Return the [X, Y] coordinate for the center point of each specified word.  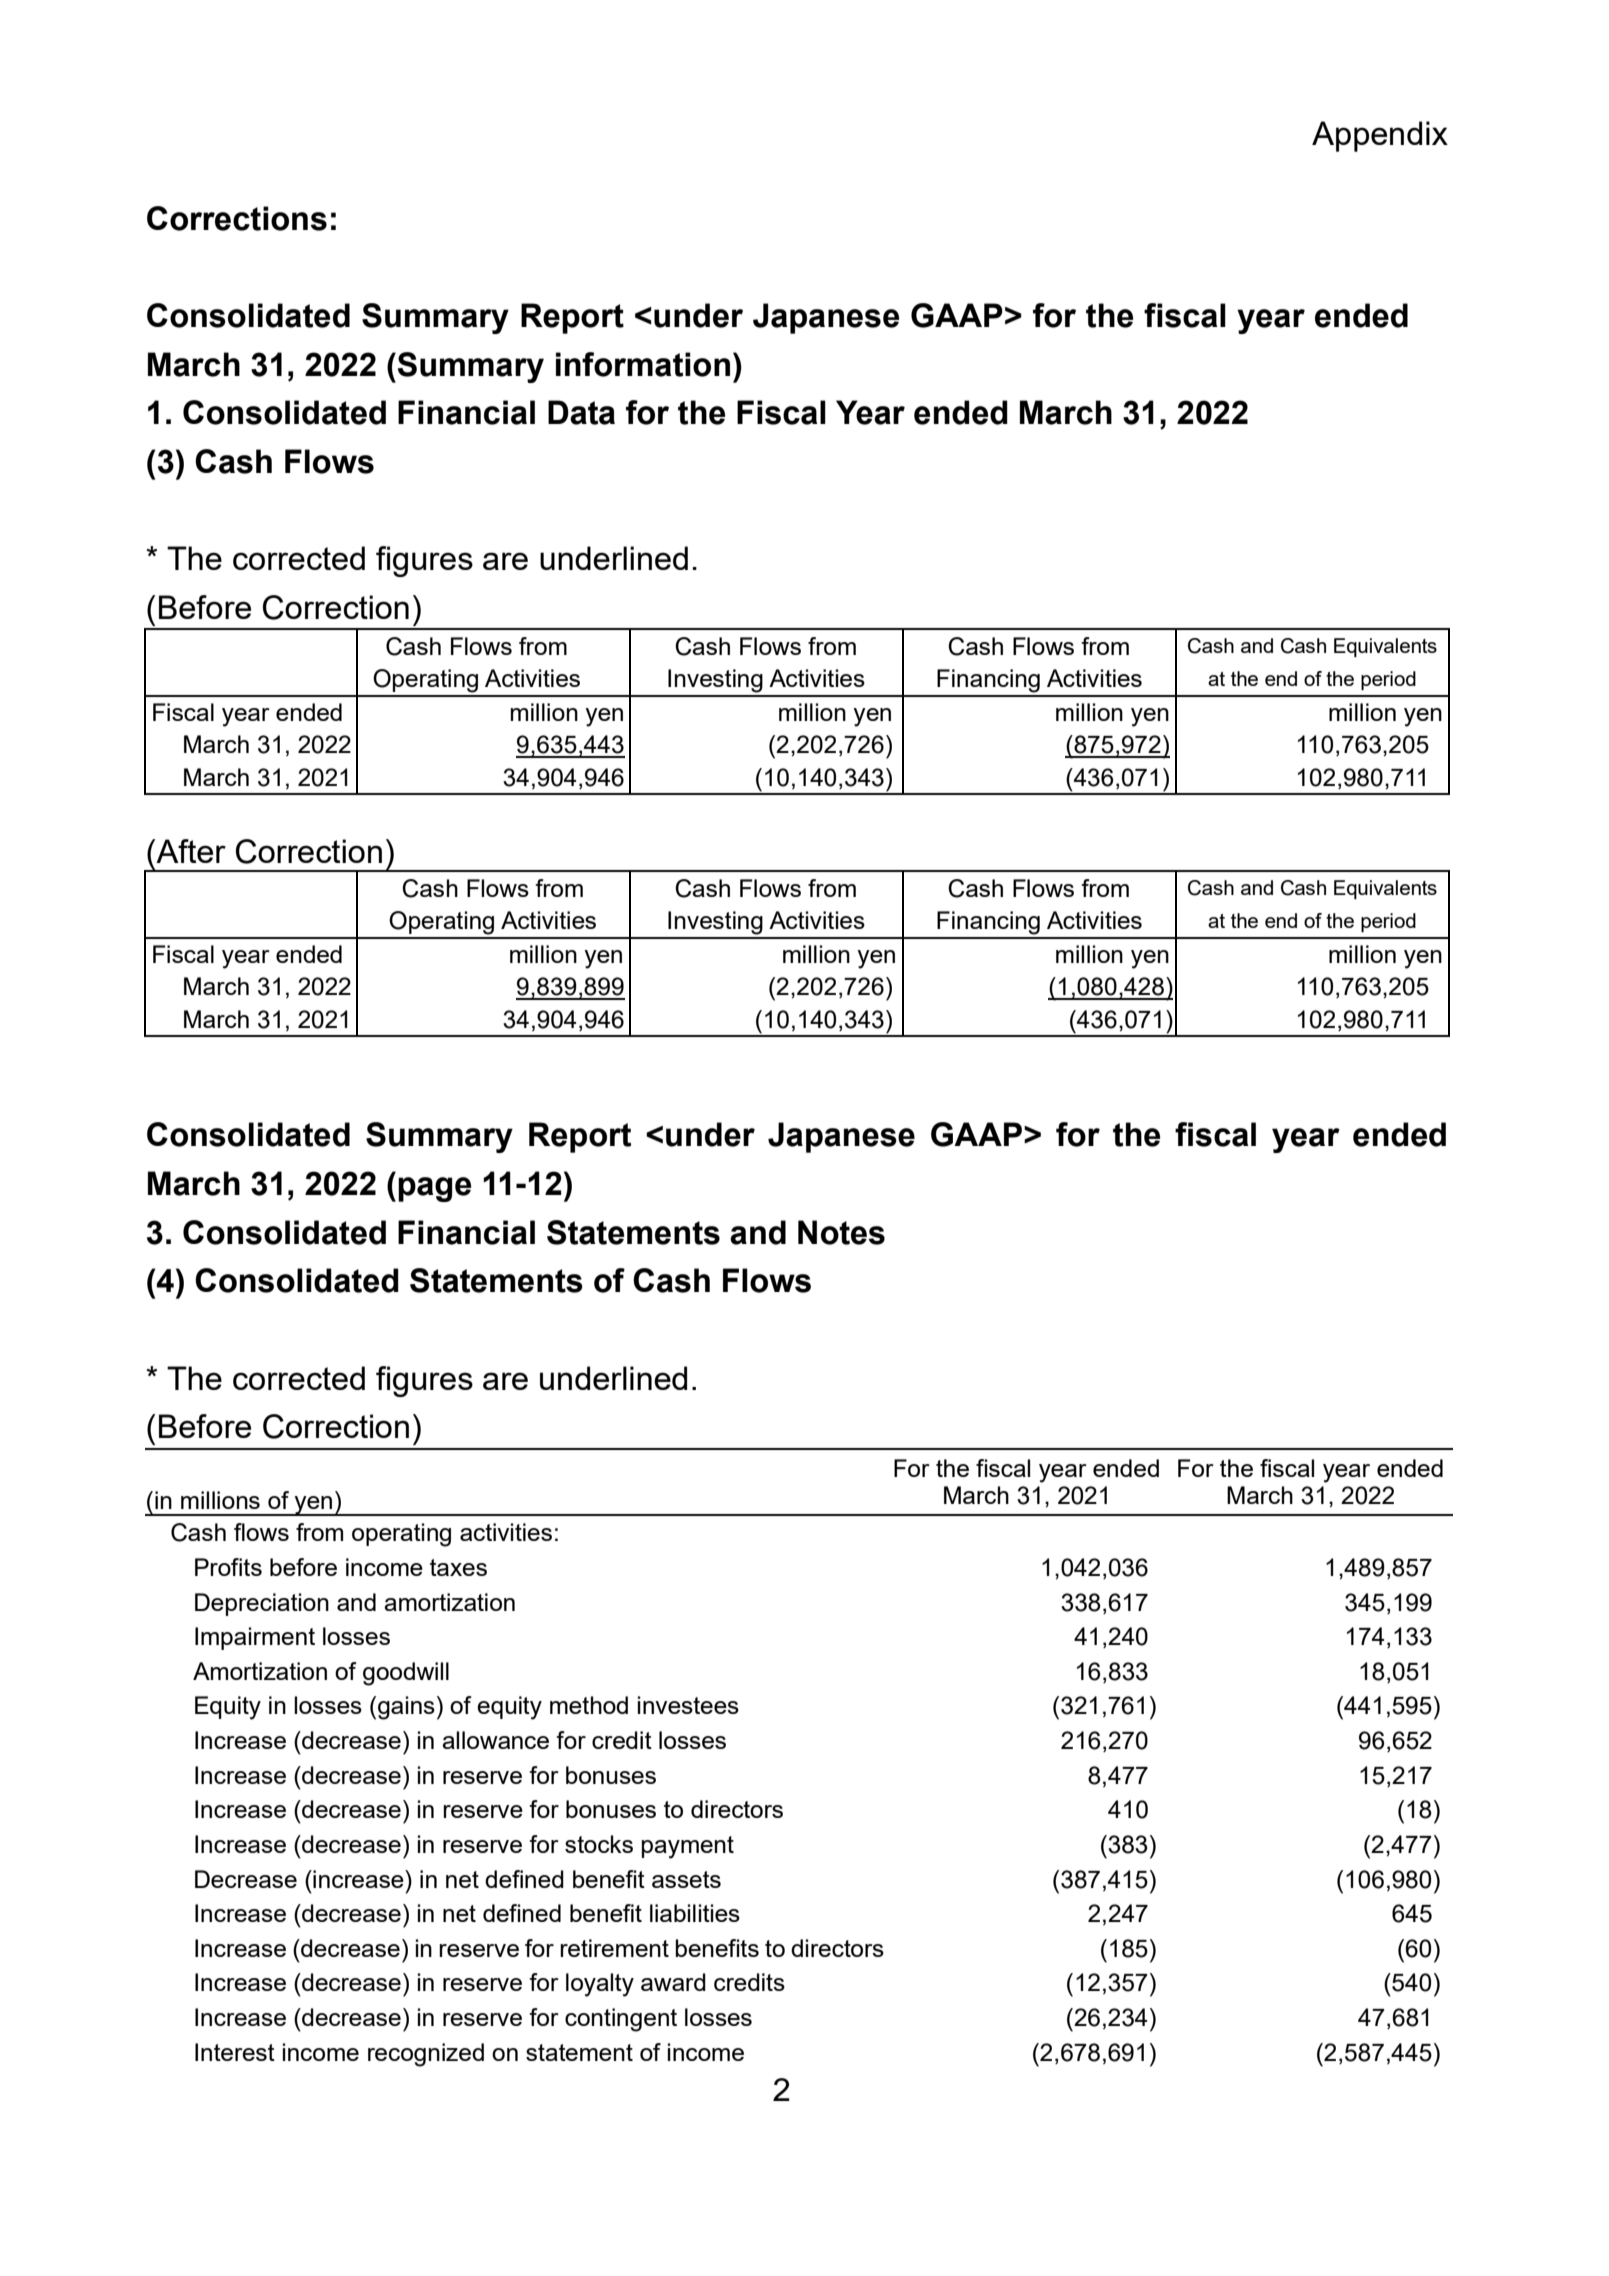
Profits [228, 1567]
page [434, 1189]
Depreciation [262, 1604]
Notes [841, 1232]
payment [688, 1847]
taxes [458, 1567]
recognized [426, 2055]
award [673, 1982]
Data [581, 412]
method [589, 1705]
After [190, 851]
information [643, 364]
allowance [495, 1740]
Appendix [1380, 136]
